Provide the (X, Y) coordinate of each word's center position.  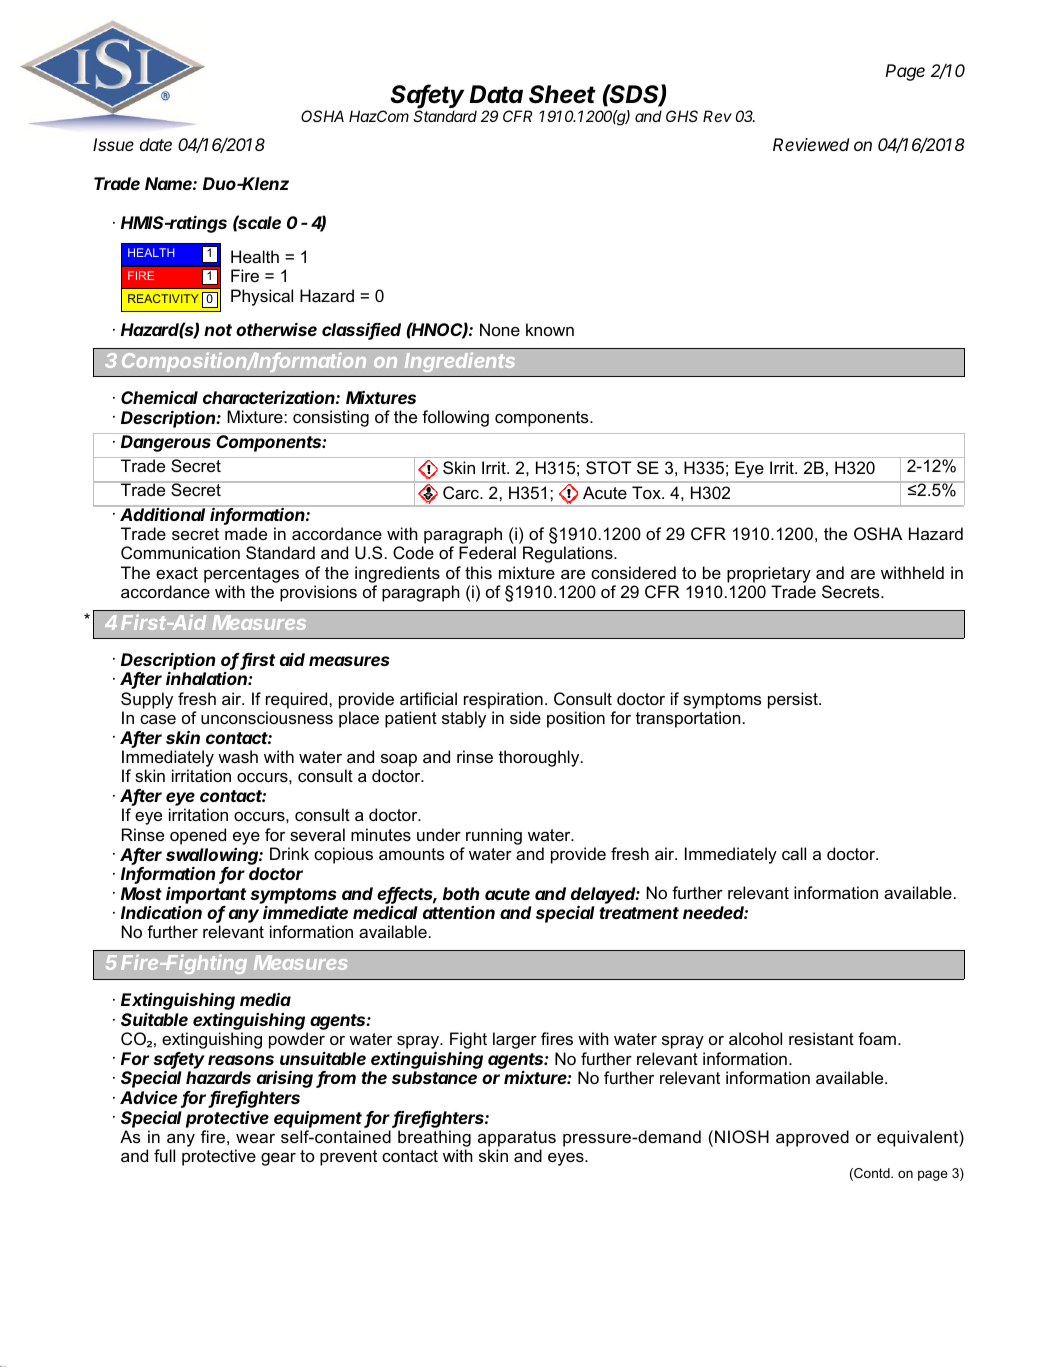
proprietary (769, 574)
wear (255, 1138)
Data (496, 94)
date (156, 144)
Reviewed (811, 144)
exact (177, 573)
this (478, 572)
